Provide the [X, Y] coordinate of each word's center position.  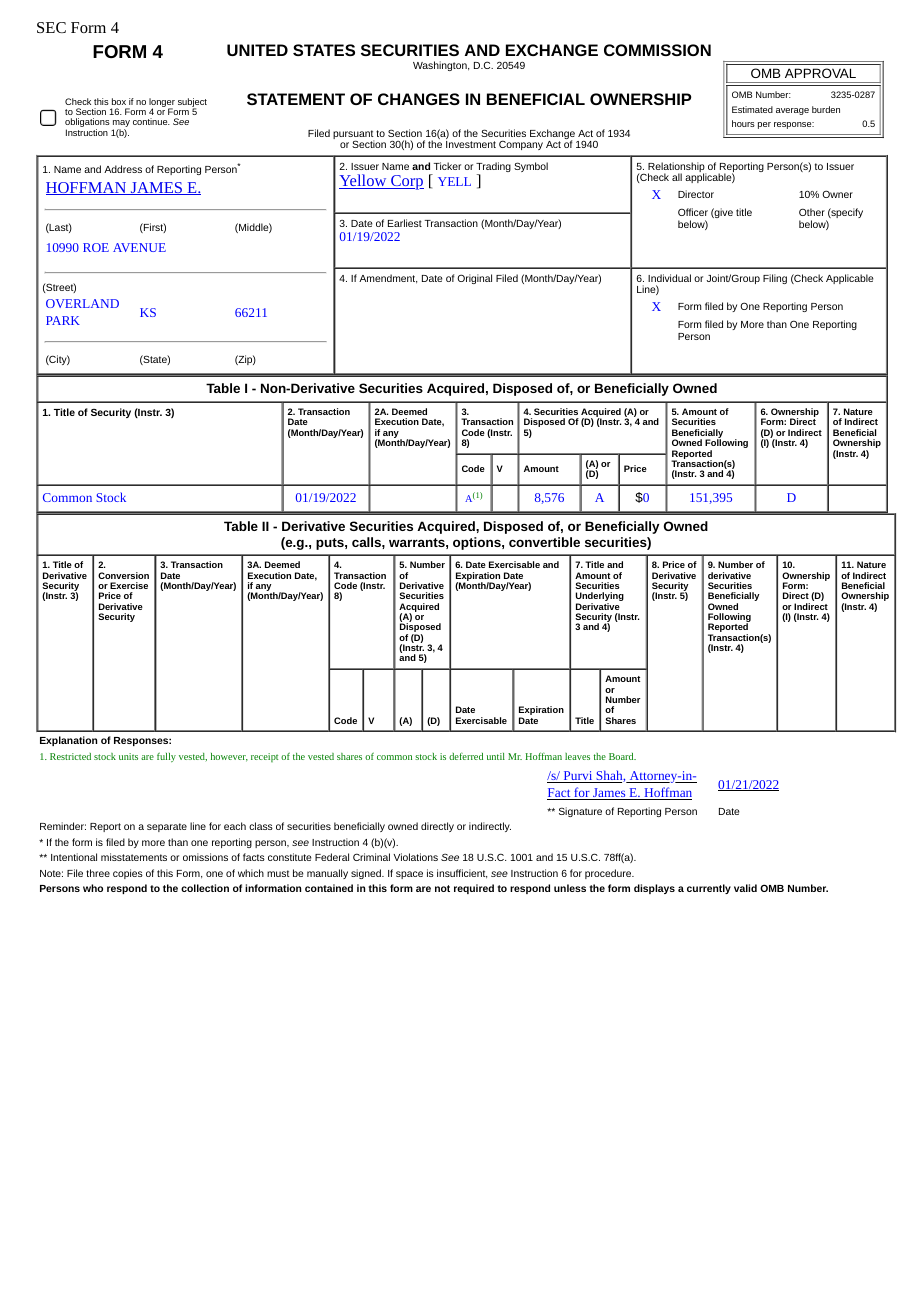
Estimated [752, 109]
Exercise [129, 585]
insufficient [462, 874]
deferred [466, 756]
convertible [544, 542]
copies [128, 874]
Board [622, 756]
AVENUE [139, 247]
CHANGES [419, 99]
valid [745, 888]
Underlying [600, 598]
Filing [775, 279]
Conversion [123, 575]
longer [162, 103]
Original [474, 279]
